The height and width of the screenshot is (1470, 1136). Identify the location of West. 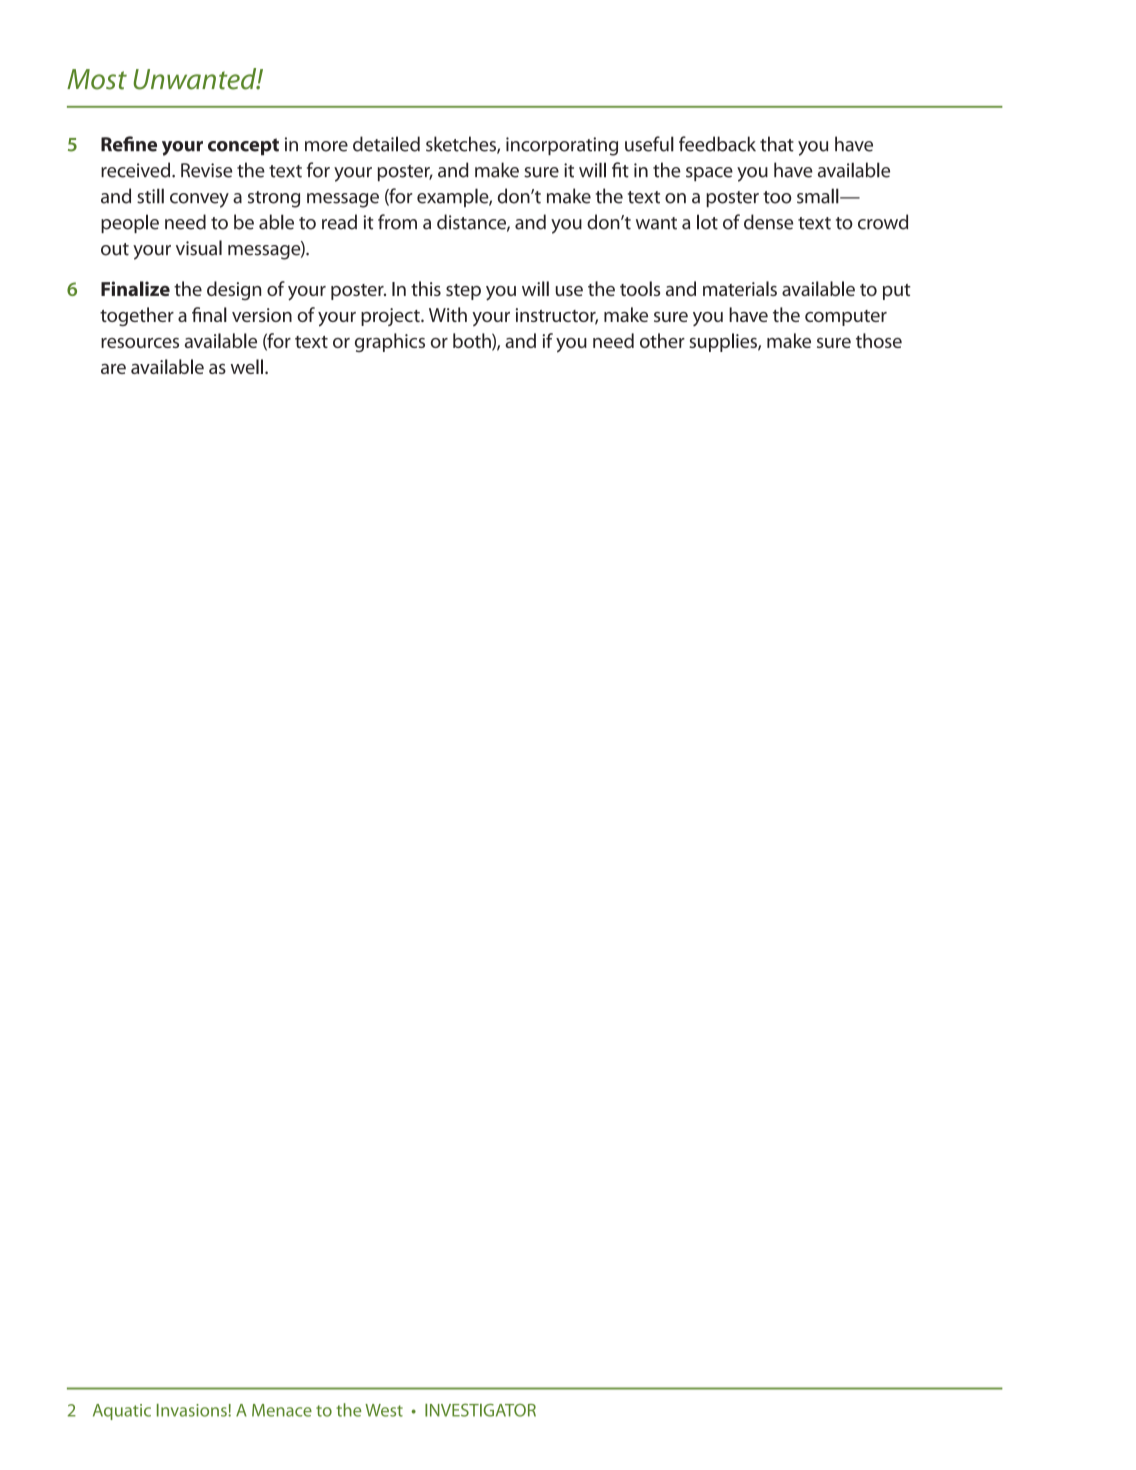
(384, 1410).
